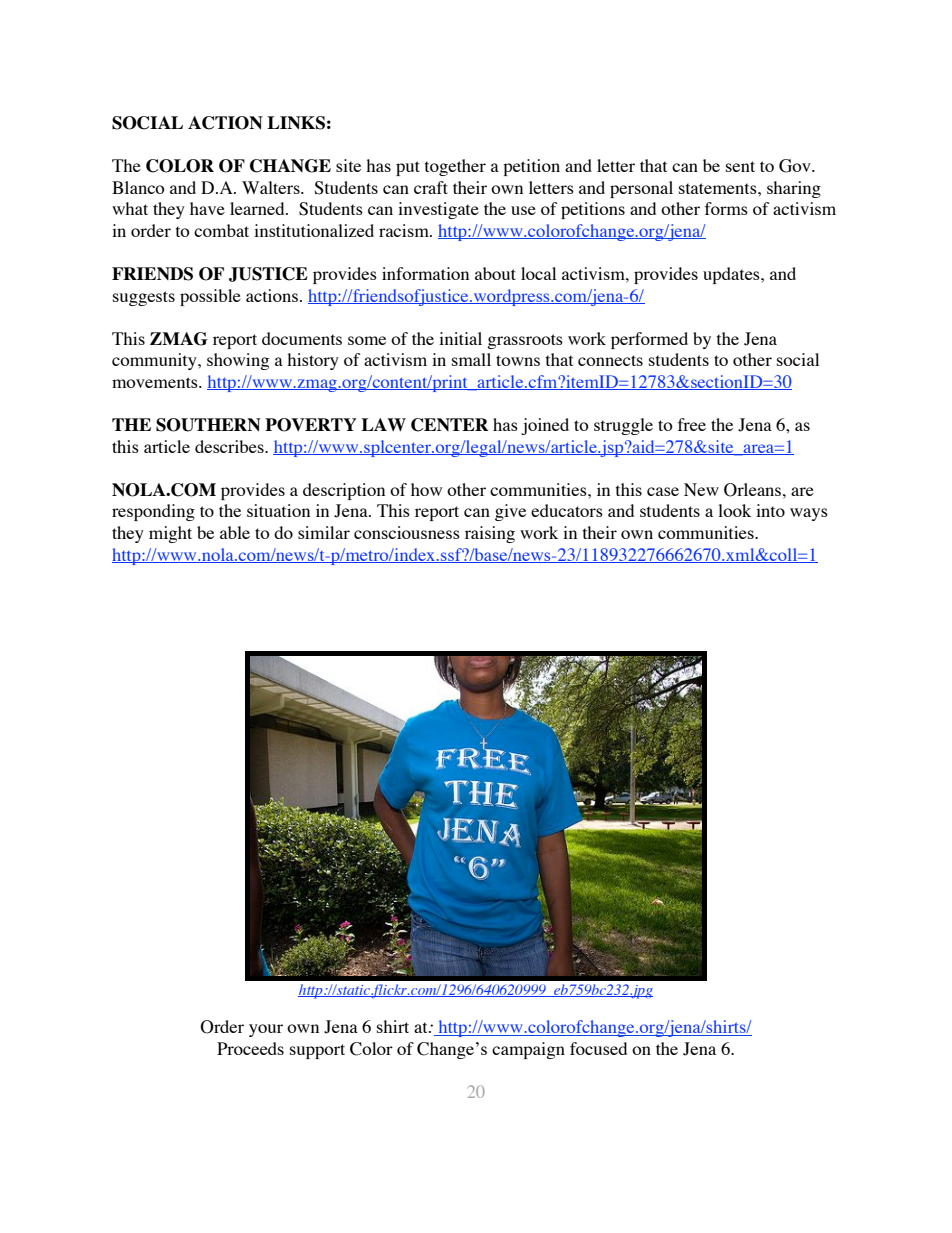 This document has width=952, height=1233. Describe the element at coordinates (528, 1050) in the document. I see `campaign` at that location.
